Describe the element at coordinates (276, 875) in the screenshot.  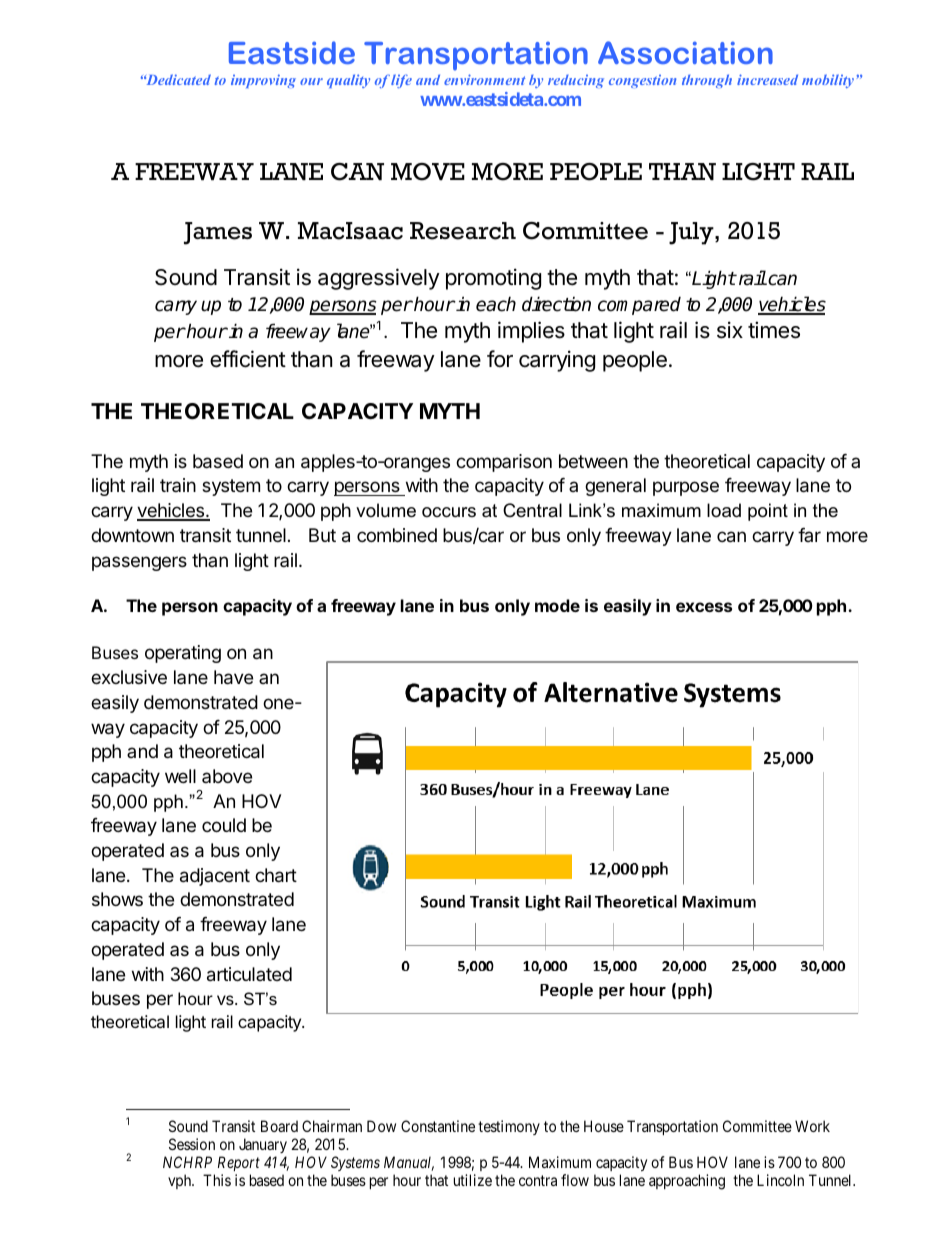
I see `chart` at that location.
